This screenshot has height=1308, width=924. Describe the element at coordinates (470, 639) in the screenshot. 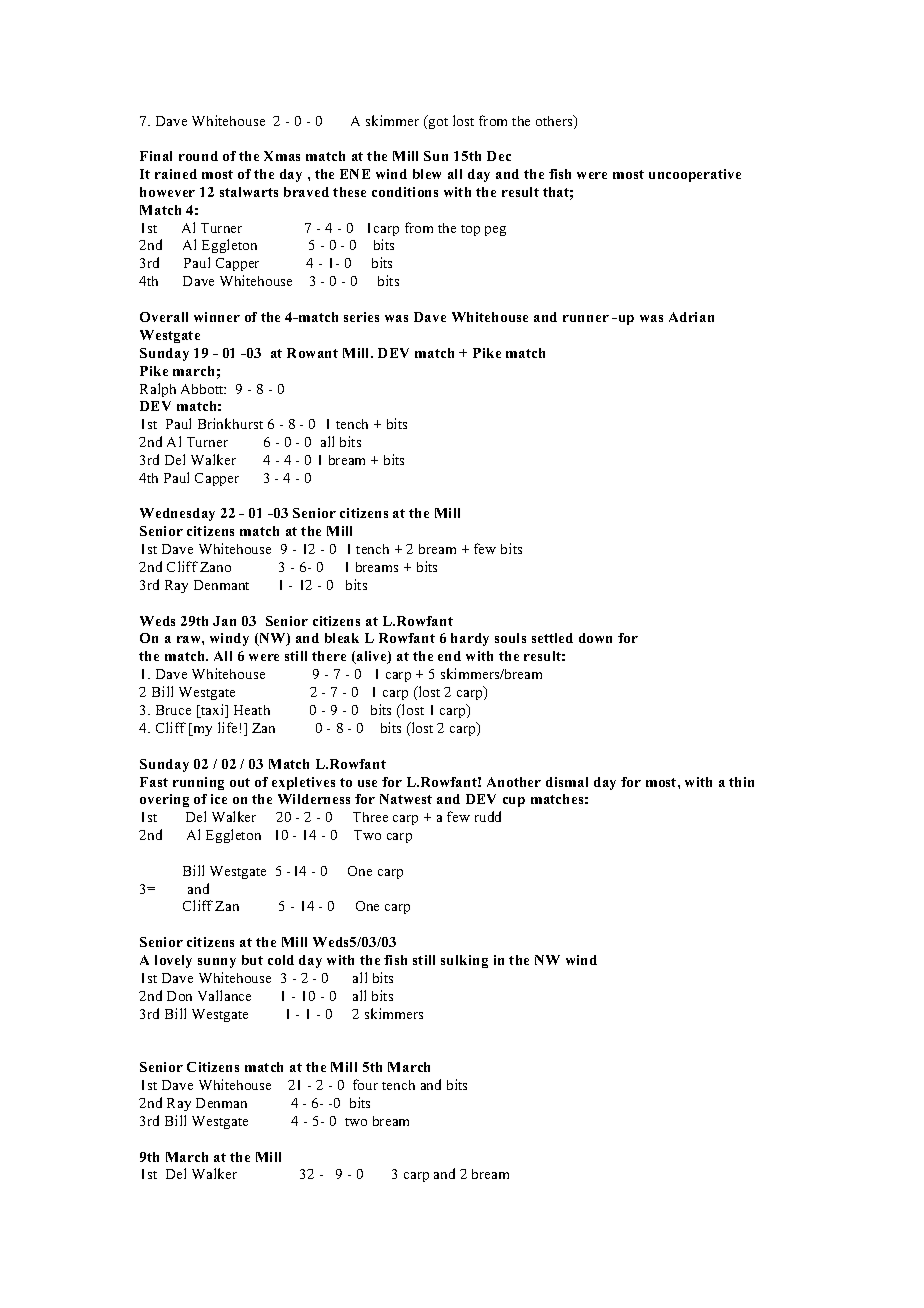

I see `hardy` at that location.
